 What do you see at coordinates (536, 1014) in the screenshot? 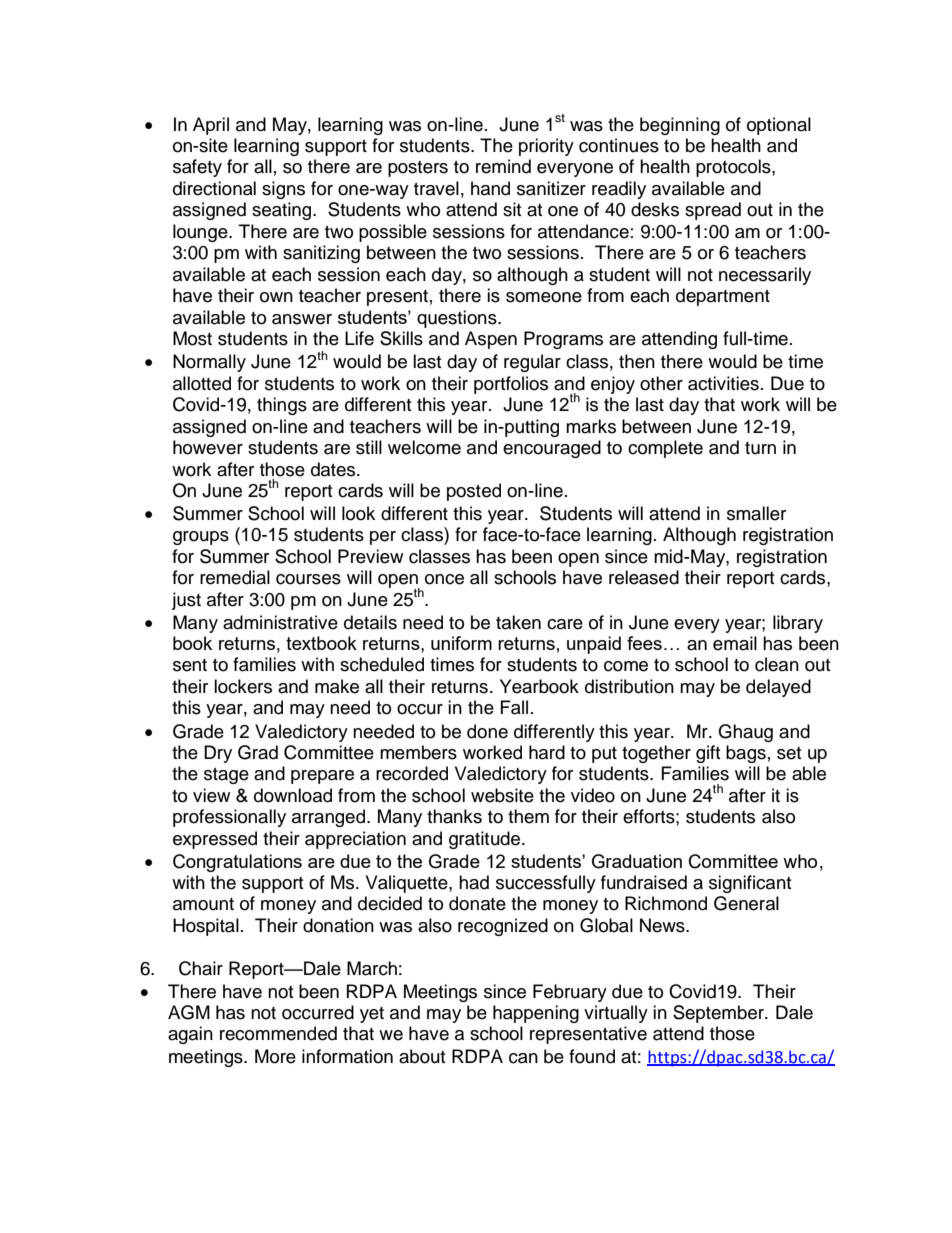
I see `happening` at bounding box center [536, 1014].
